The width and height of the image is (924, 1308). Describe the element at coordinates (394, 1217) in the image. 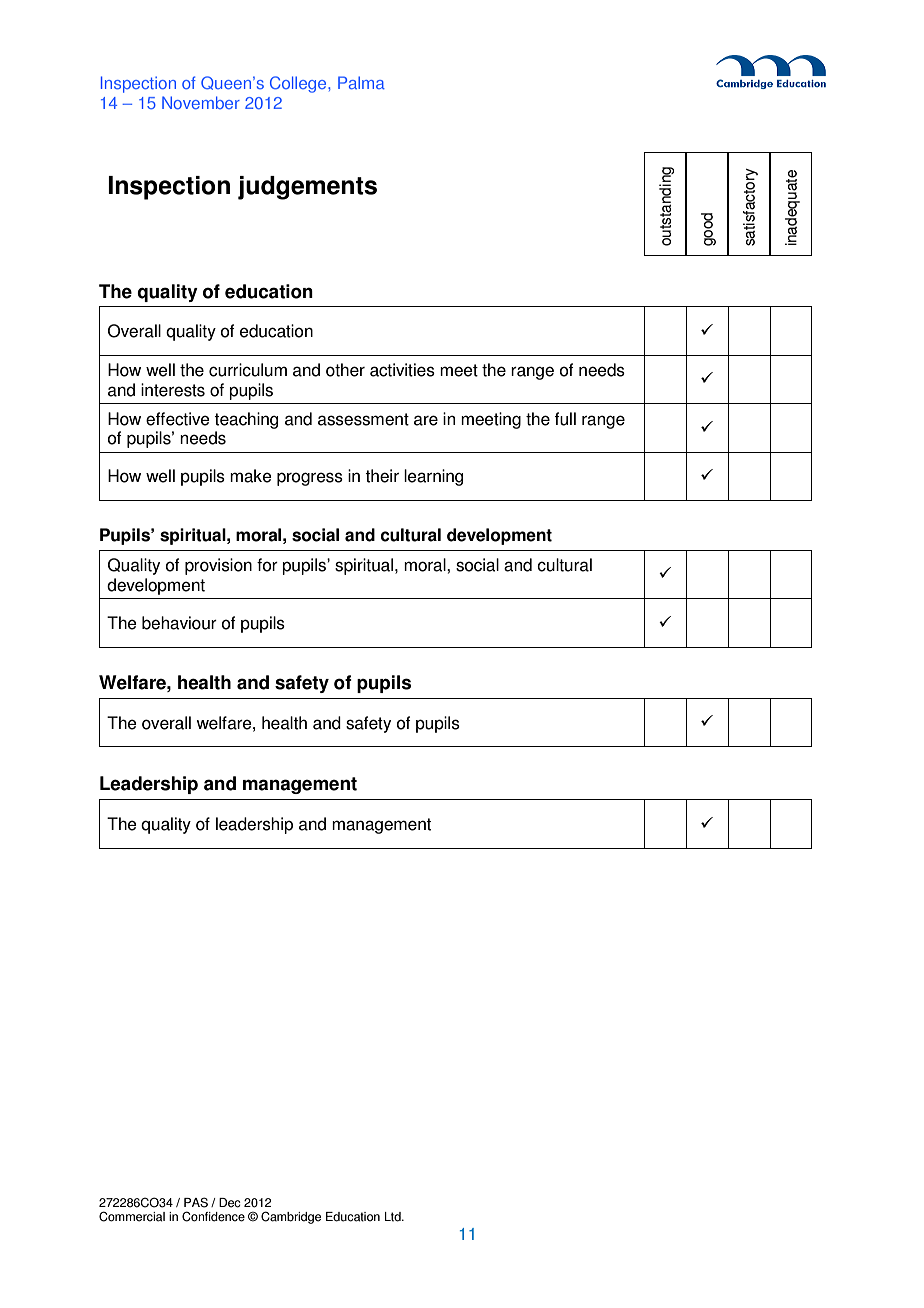

I see `Ltd` at that location.
